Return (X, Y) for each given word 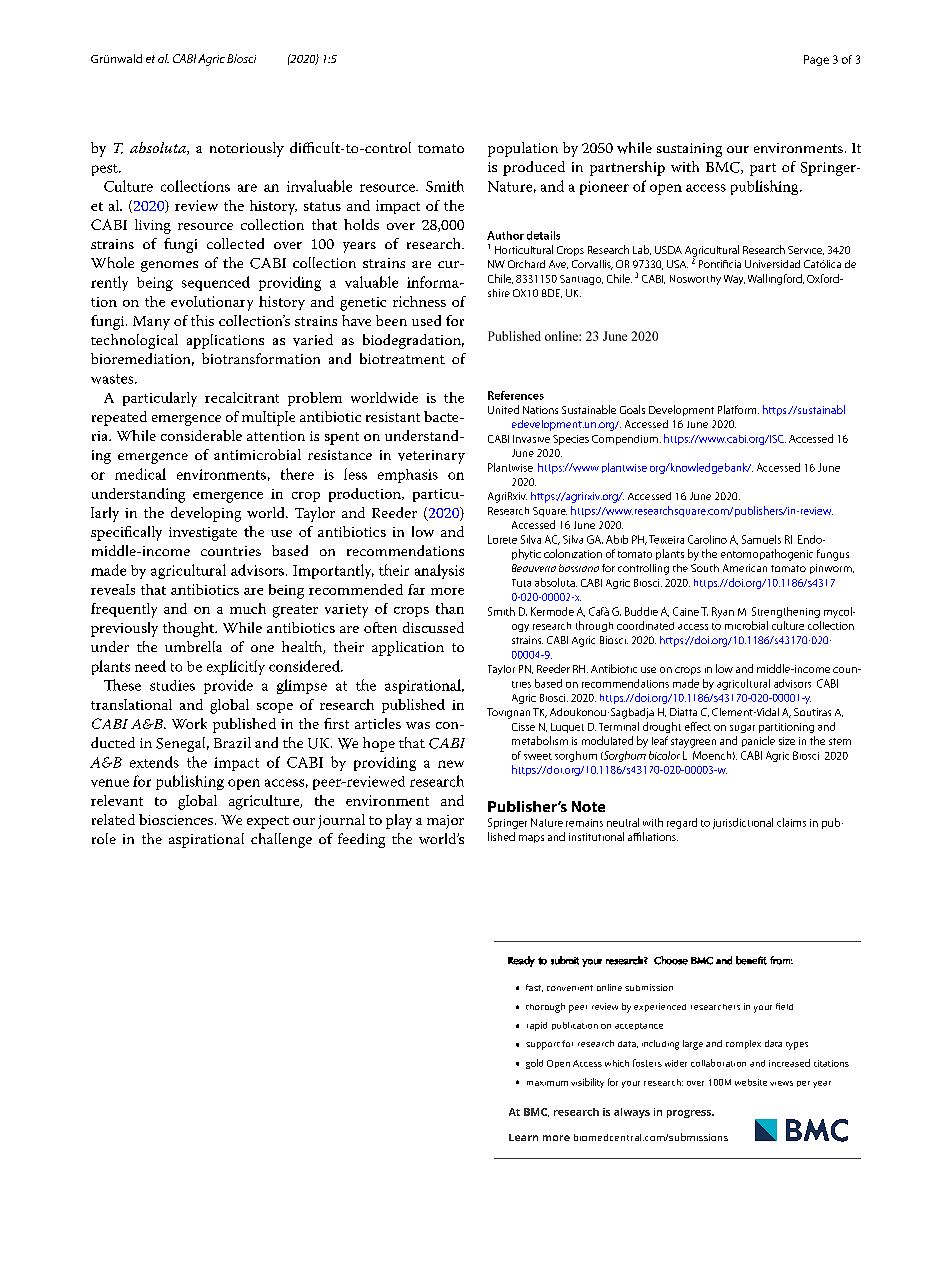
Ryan (723, 612)
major (445, 822)
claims (791, 822)
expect (268, 822)
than (450, 608)
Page (816, 60)
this (202, 320)
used (426, 320)
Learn (523, 1137)
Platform (738, 409)
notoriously (247, 149)
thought (189, 629)
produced (534, 168)
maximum (547, 1083)
